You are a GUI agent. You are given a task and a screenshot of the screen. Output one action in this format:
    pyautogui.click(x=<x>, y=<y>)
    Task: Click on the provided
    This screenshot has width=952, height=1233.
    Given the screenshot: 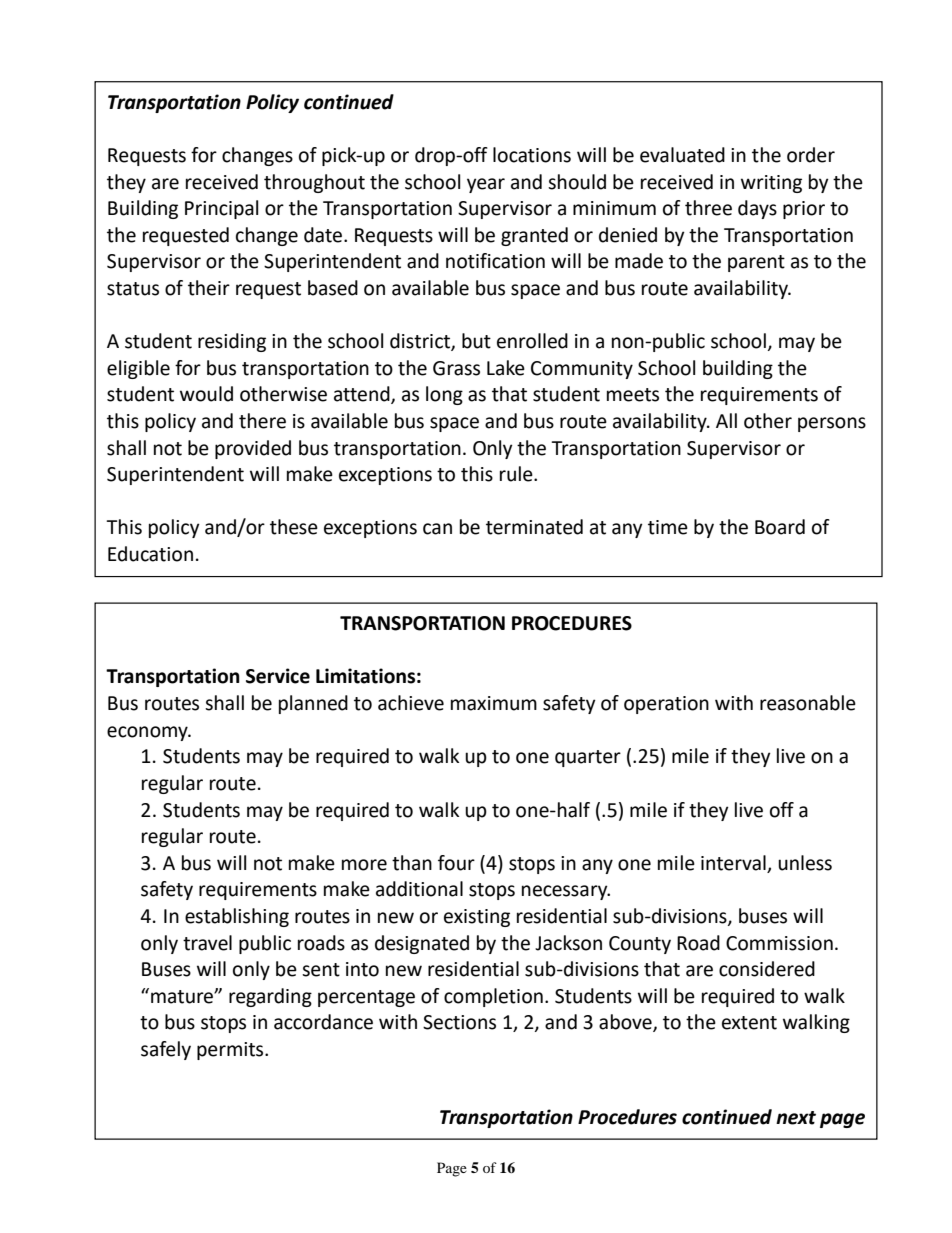 What is the action you would take?
    pyautogui.click(x=253, y=449)
